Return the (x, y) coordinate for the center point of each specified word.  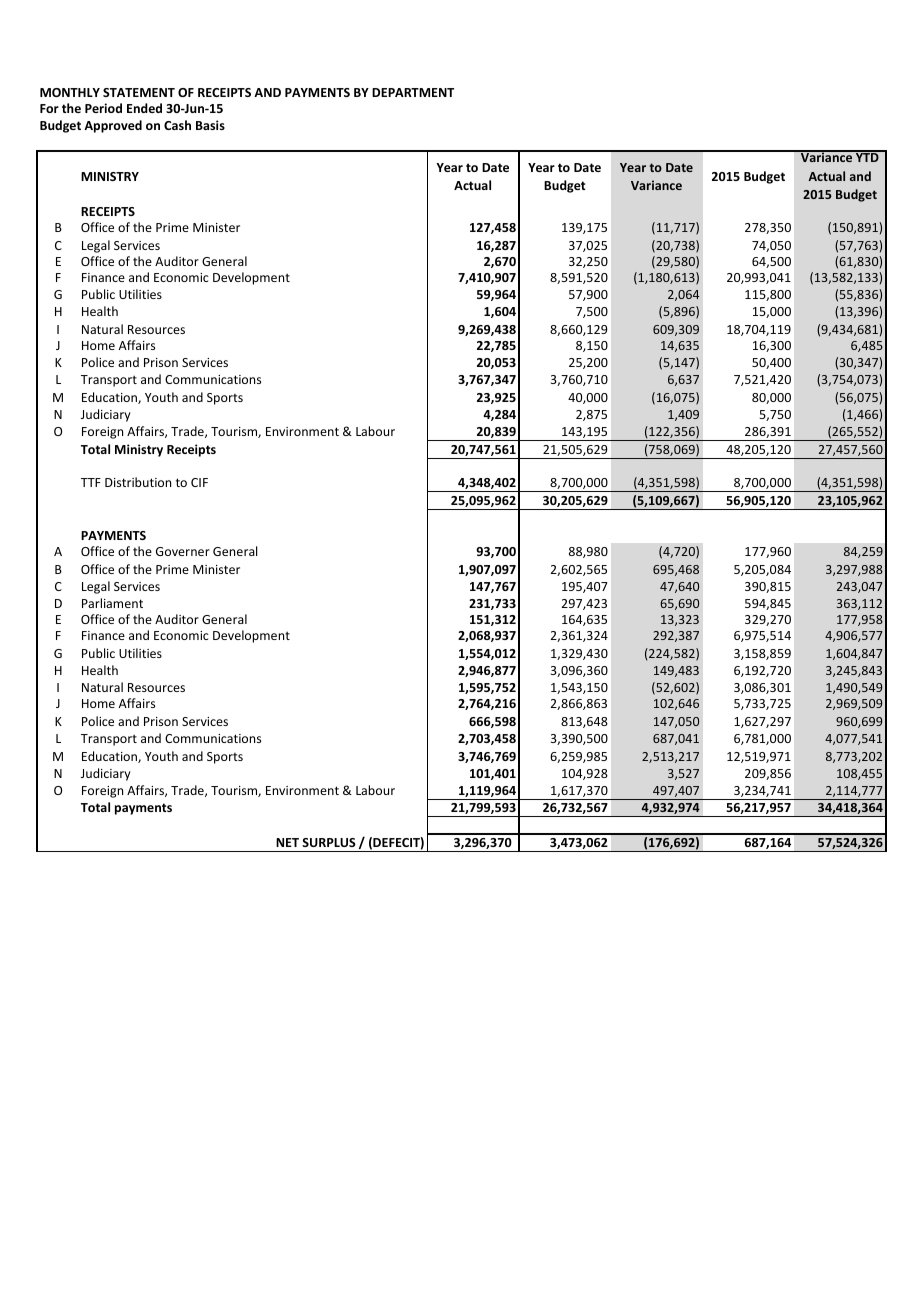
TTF (91, 482)
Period (103, 108)
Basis (210, 125)
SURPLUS (329, 842)
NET (287, 842)
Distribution (138, 482)
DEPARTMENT (413, 92)
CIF (199, 482)
